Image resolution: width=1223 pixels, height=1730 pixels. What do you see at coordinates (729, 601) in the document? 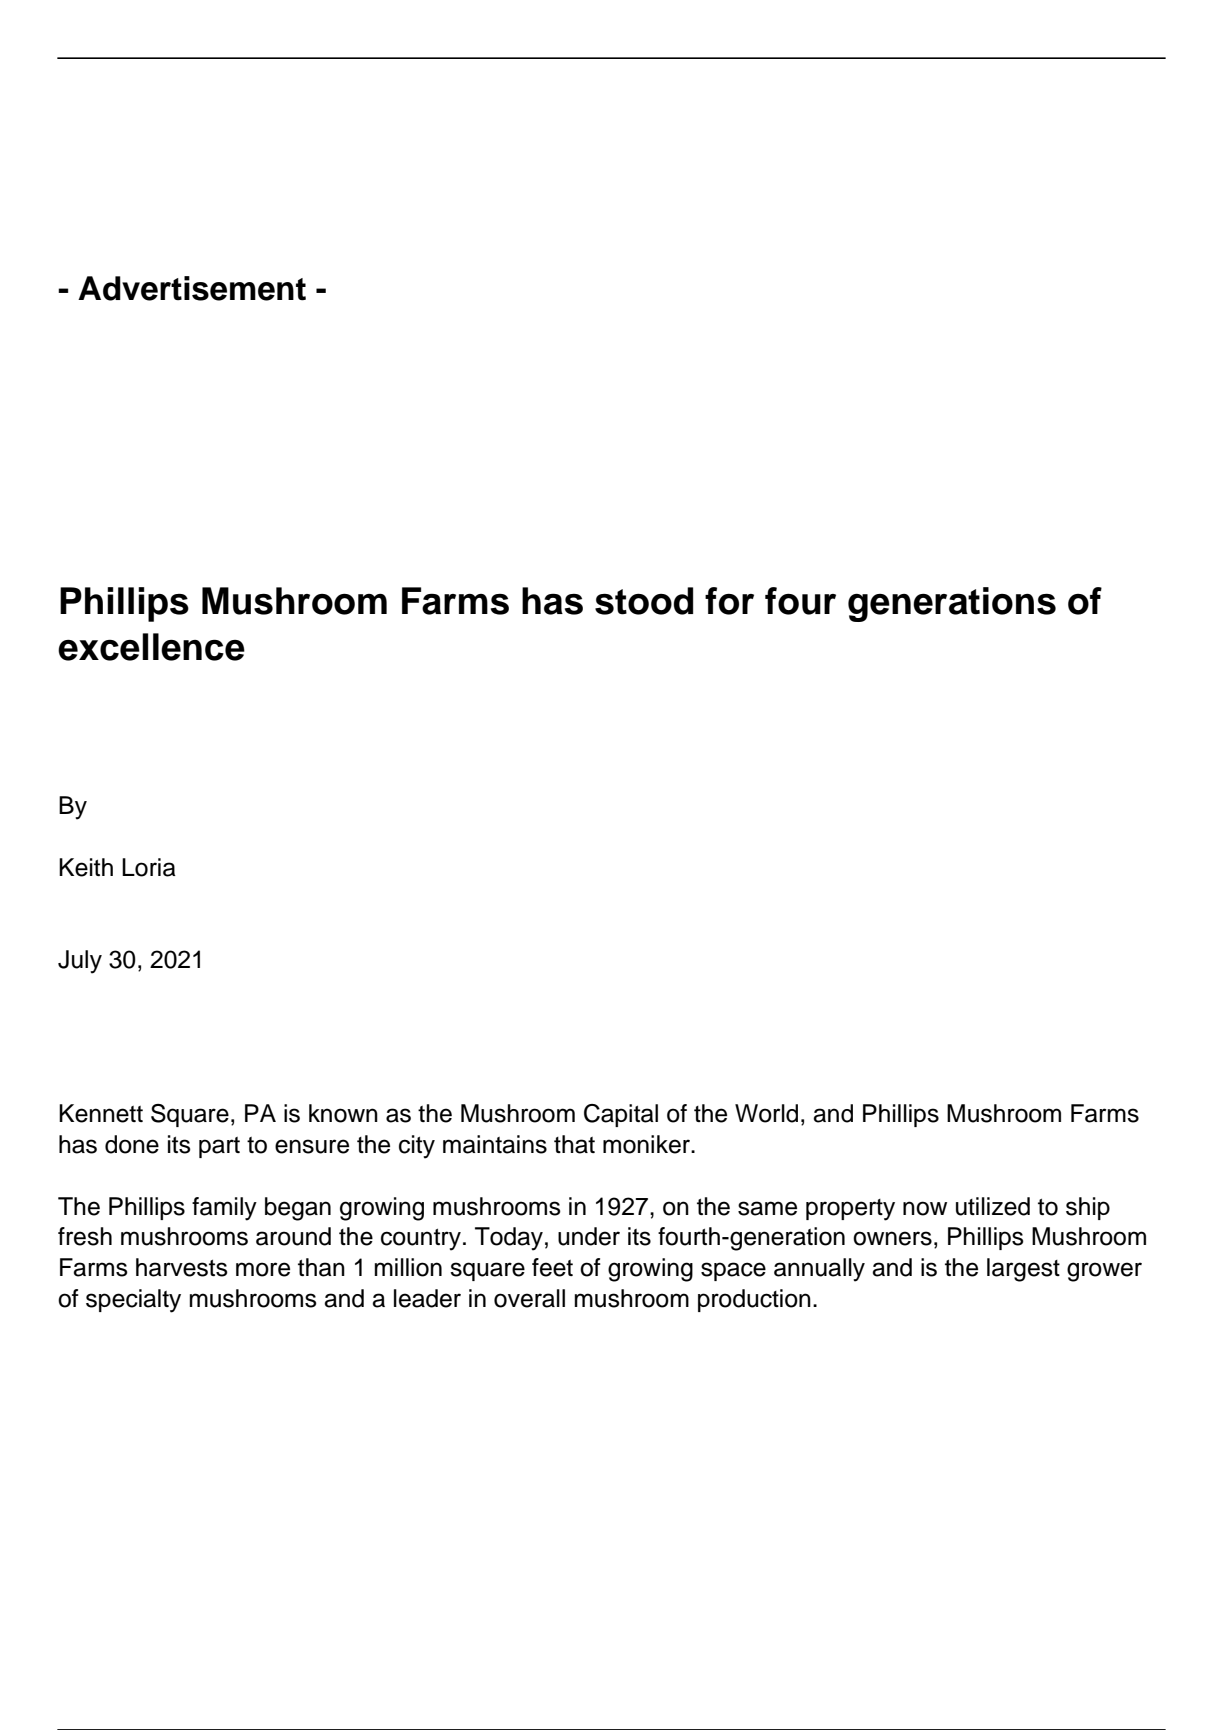
I see `for` at bounding box center [729, 601].
